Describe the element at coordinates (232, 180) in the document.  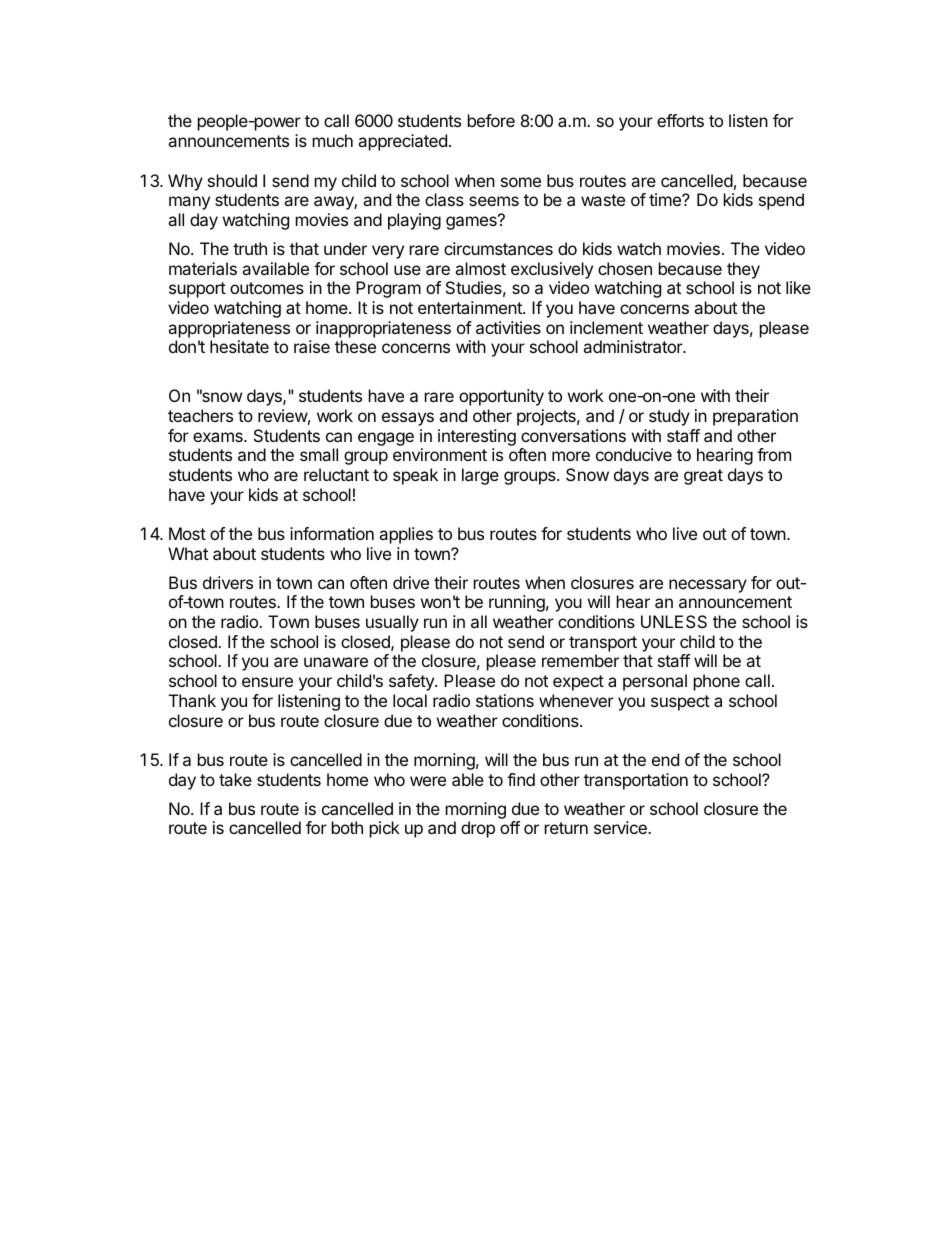
I see `should` at that location.
